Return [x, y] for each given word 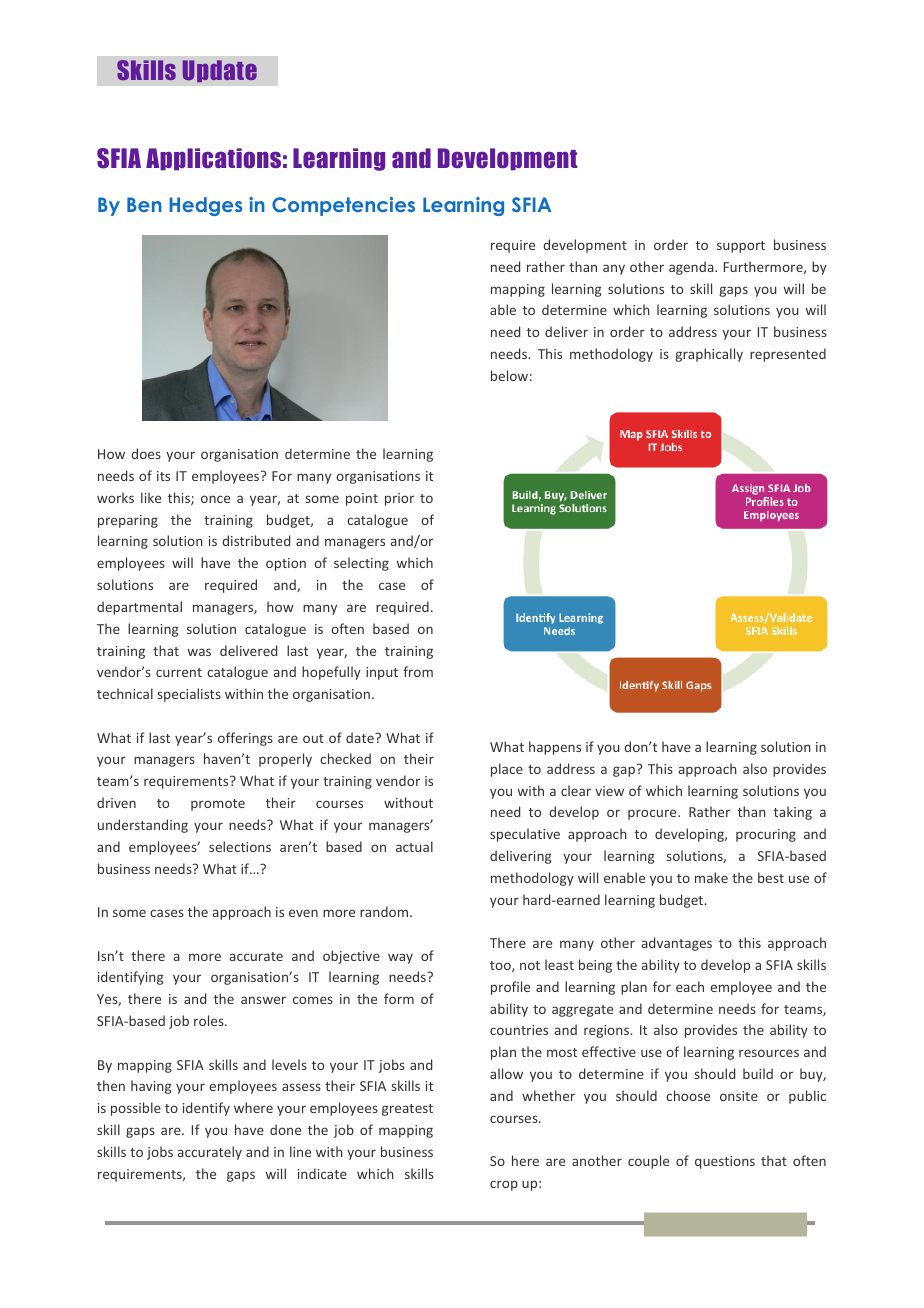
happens [555, 748]
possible [136, 1109]
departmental [139, 608]
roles [210, 1020]
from [418, 671]
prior [399, 499]
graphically [709, 355]
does [146, 453]
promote [218, 805]
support [741, 247]
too [501, 966]
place [507, 770]
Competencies [343, 206]
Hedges [205, 206]
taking [793, 813]
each [690, 986]
